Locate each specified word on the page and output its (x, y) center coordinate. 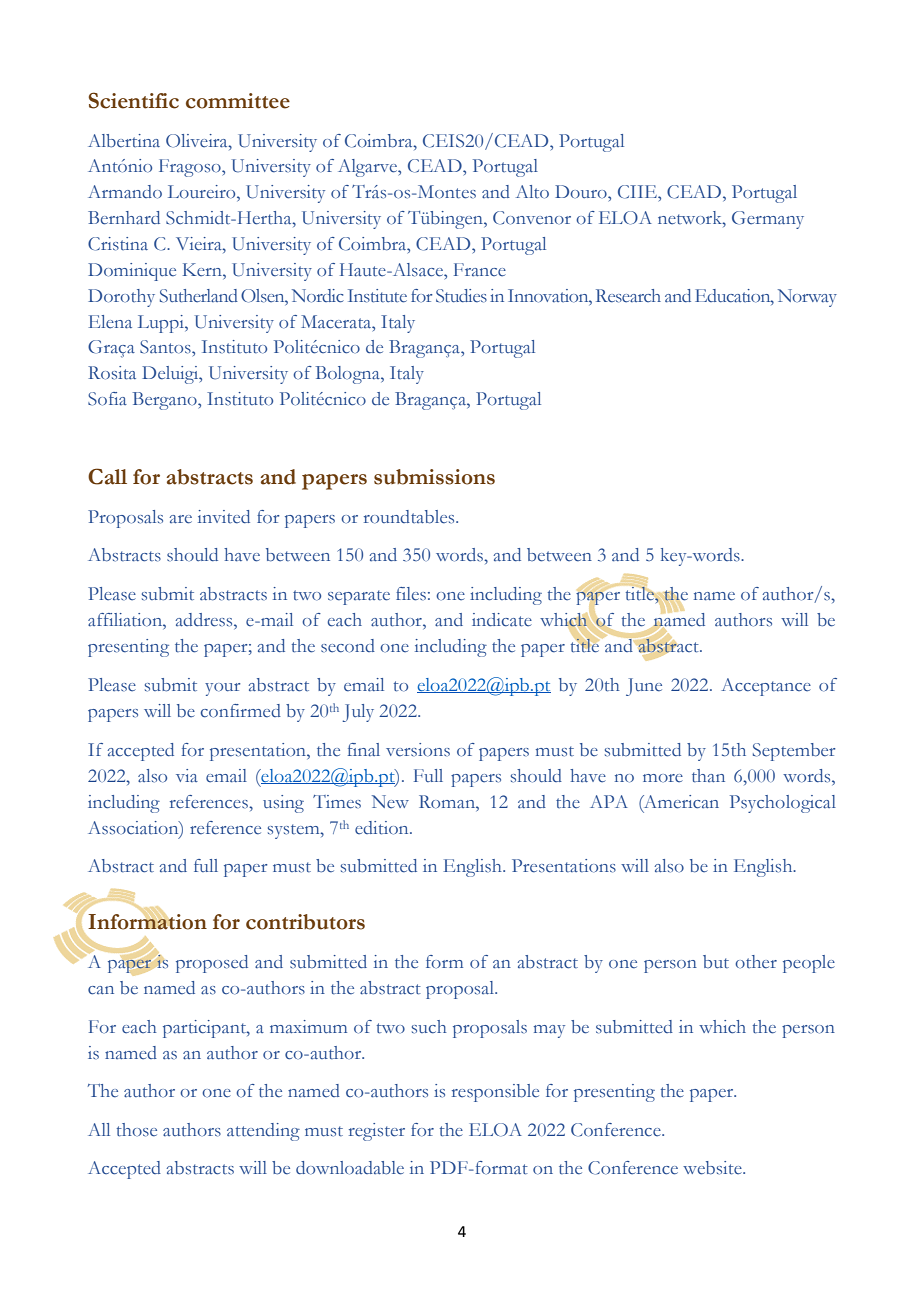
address (205, 620)
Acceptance (766, 687)
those (137, 1130)
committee (238, 101)
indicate (502, 620)
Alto (532, 192)
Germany (768, 220)
